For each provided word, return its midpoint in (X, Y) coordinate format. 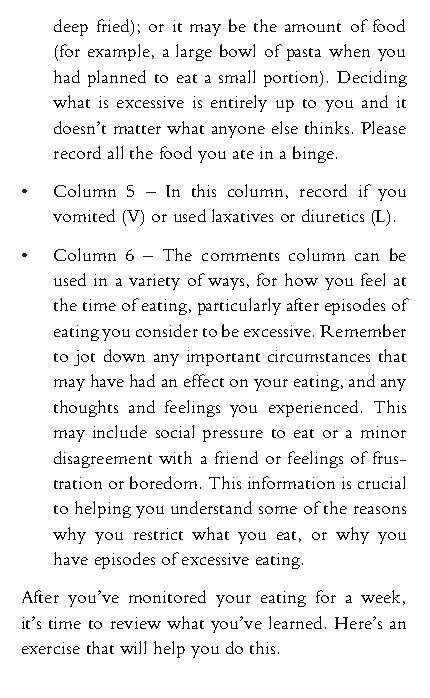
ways (226, 284)
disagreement (103, 459)
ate (243, 154)
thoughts (86, 408)
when (349, 50)
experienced (313, 408)
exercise (51, 648)
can (367, 257)
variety (154, 282)
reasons (380, 510)
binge (313, 154)
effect (204, 380)
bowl (237, 50)
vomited (84, 215)
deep (71, 27)
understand (211, 507)
